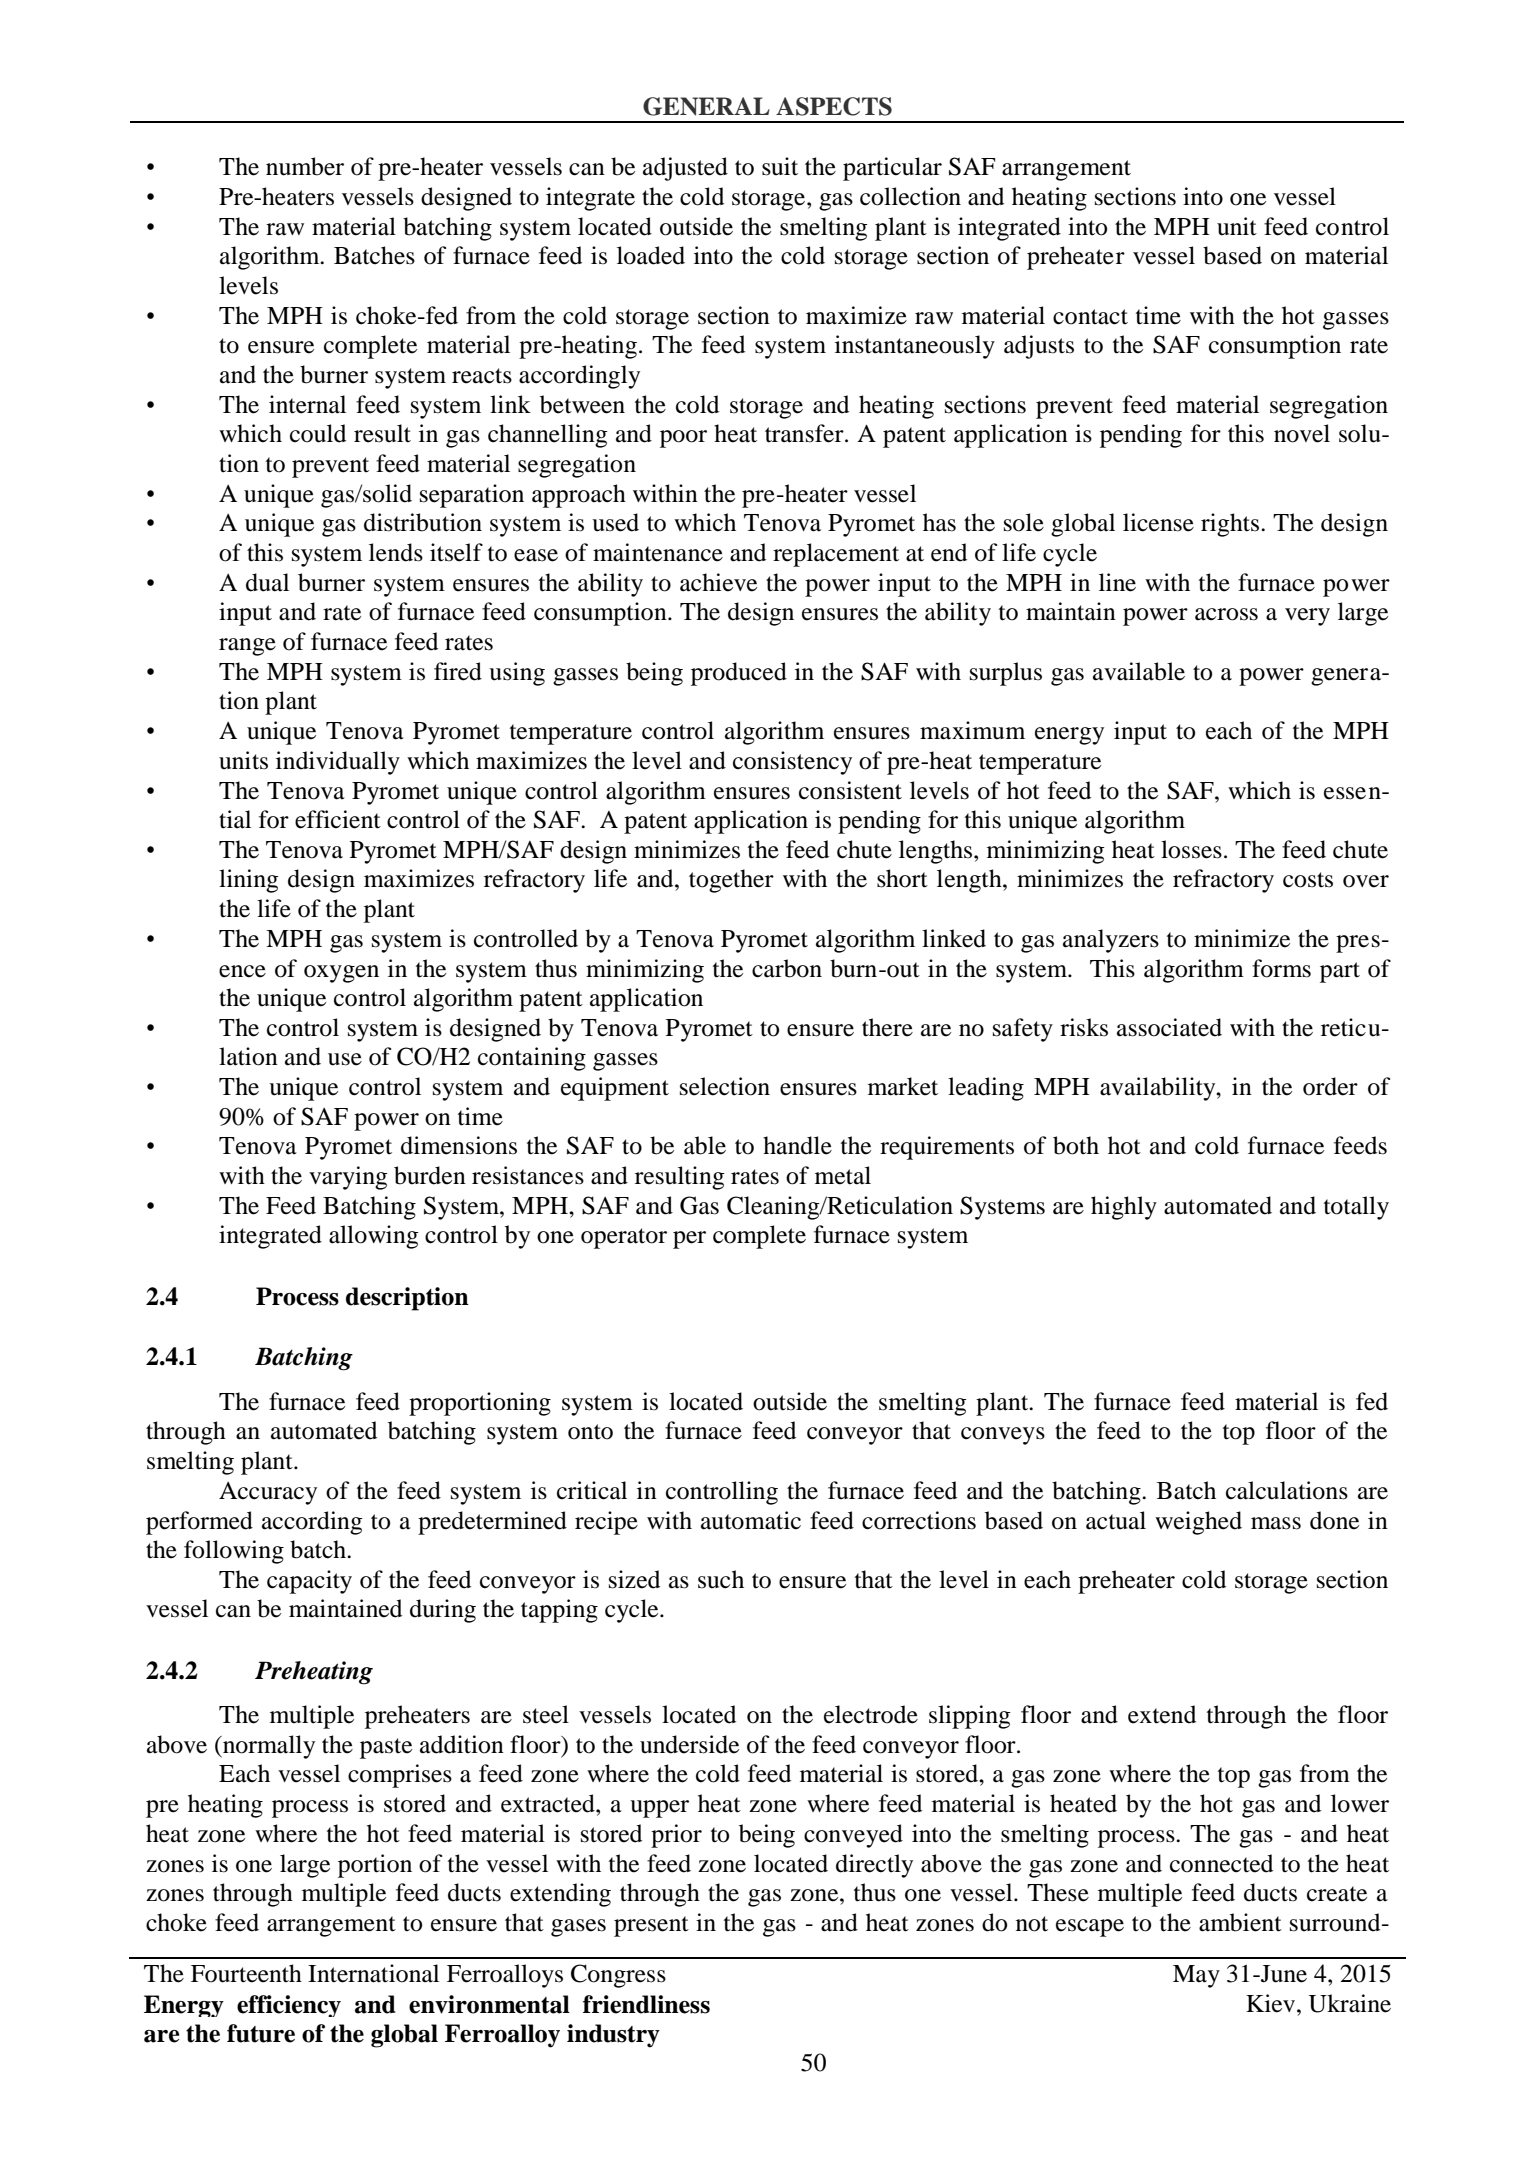 The image size is (1536, 2172). What do you see at coordinates (780, 166) in the image?
I see `suit` at bounding box center [780, 166].
